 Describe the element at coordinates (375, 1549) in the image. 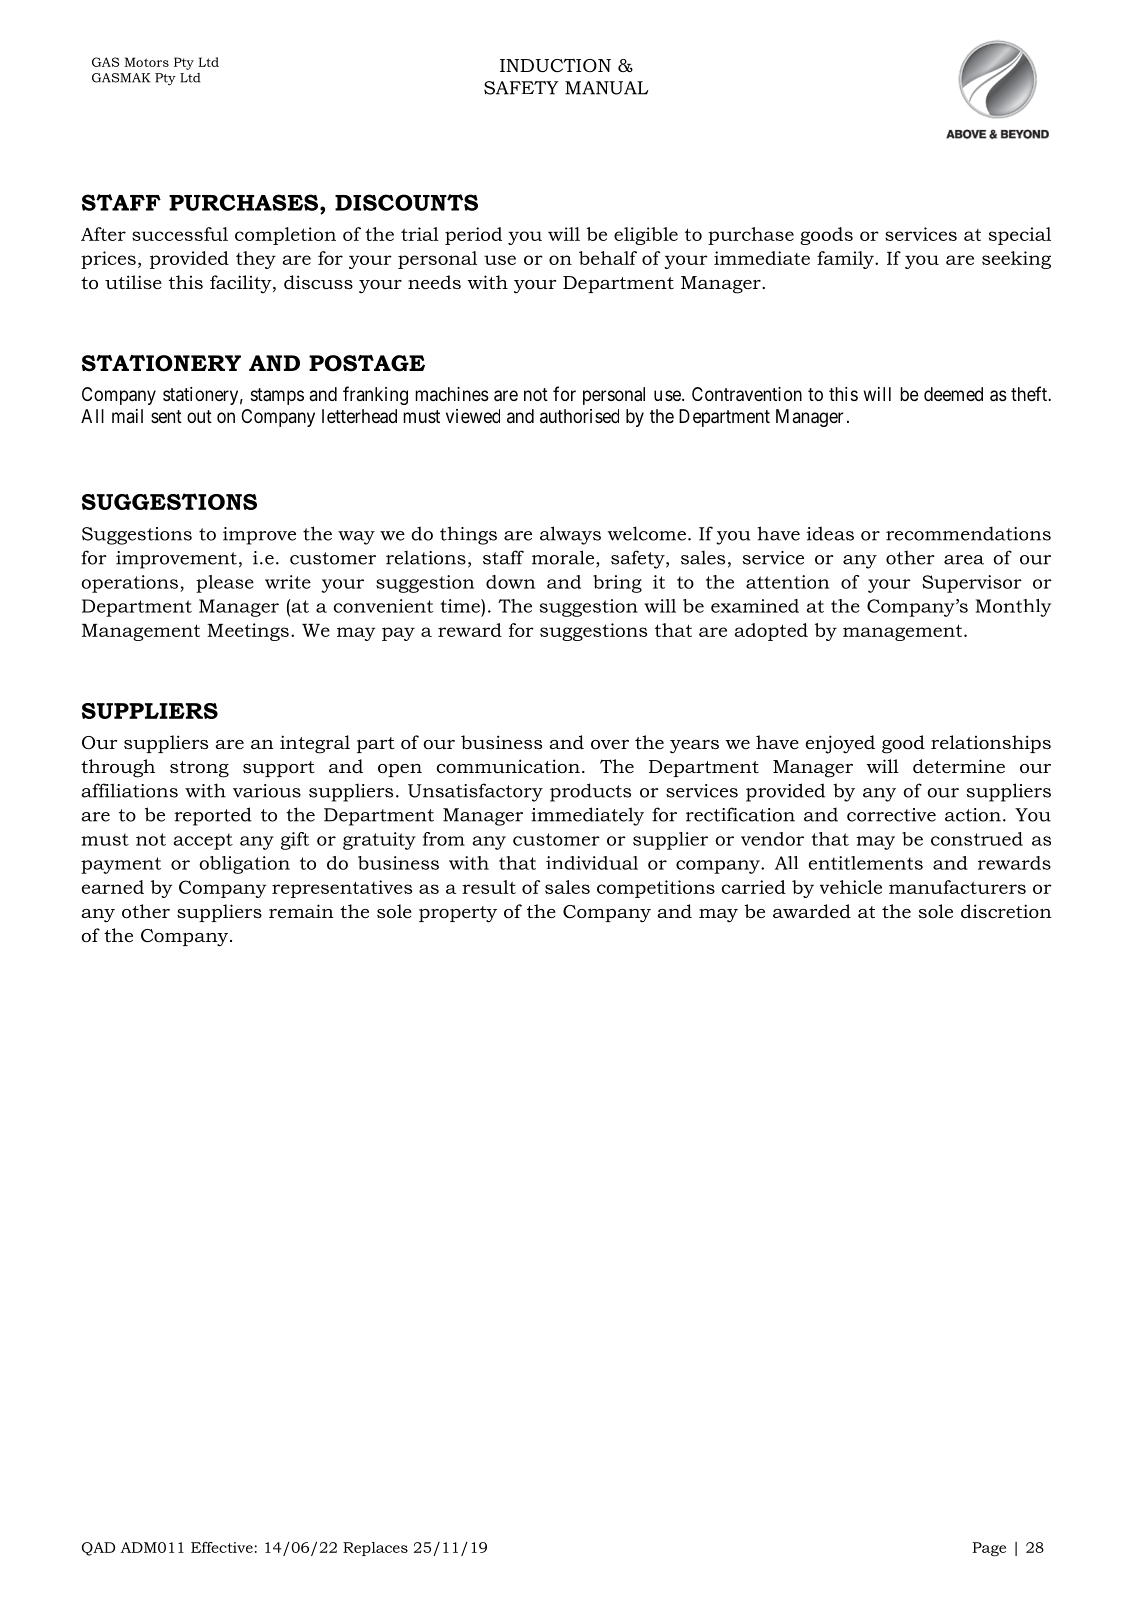

I see `Replaces` at that location.
